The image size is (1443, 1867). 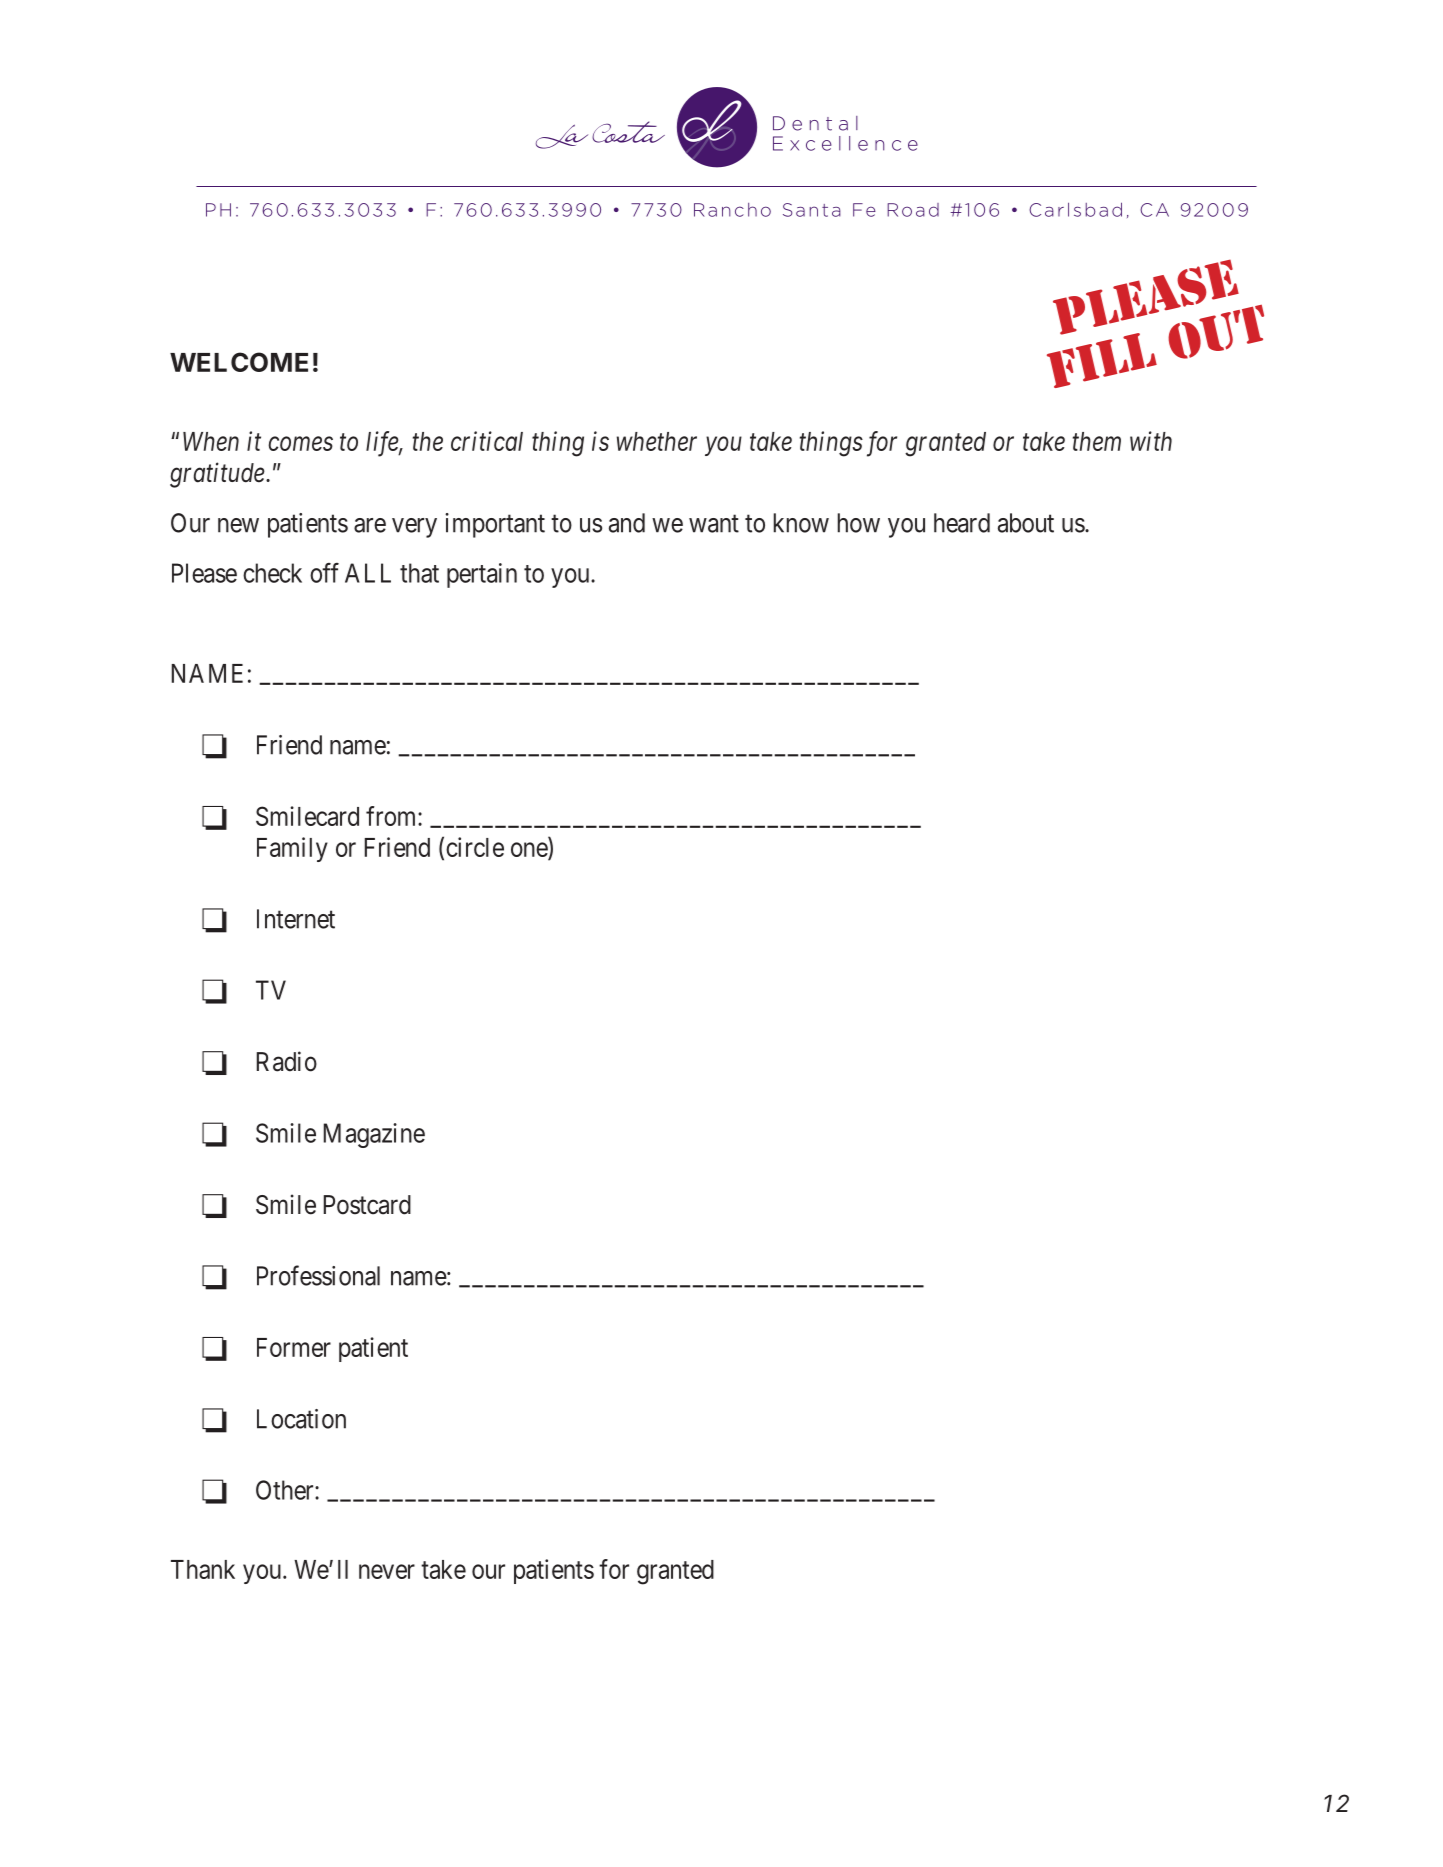 I want to click on want, so click(x=714, y=524).
